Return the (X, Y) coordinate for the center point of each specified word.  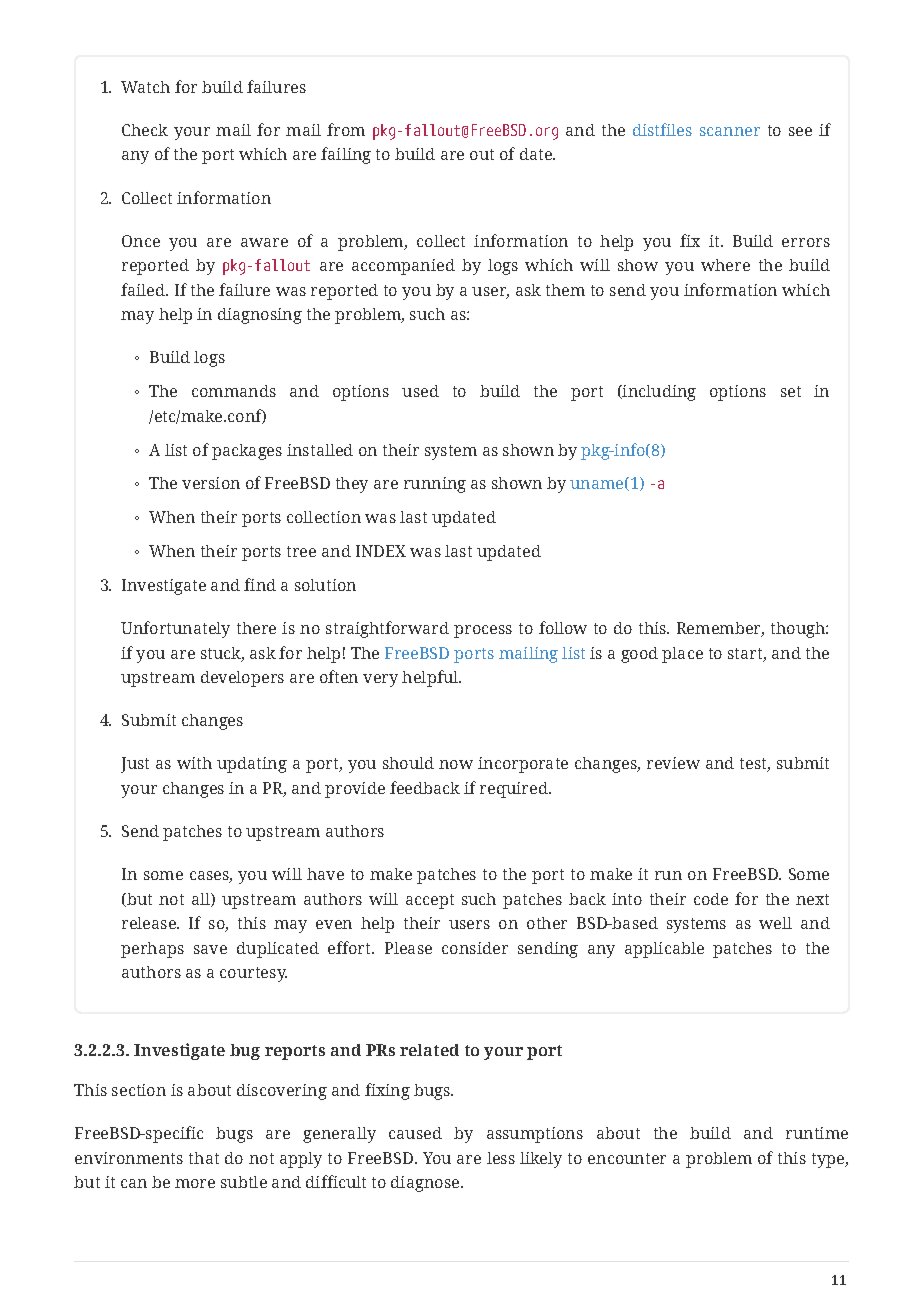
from (346, 129)
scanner (730, 131)
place (682, 655)
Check (145, 130)
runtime (817, 1133)
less (501, 1158)
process (483, 631)
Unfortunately (175, 629)
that (204, 1158)
